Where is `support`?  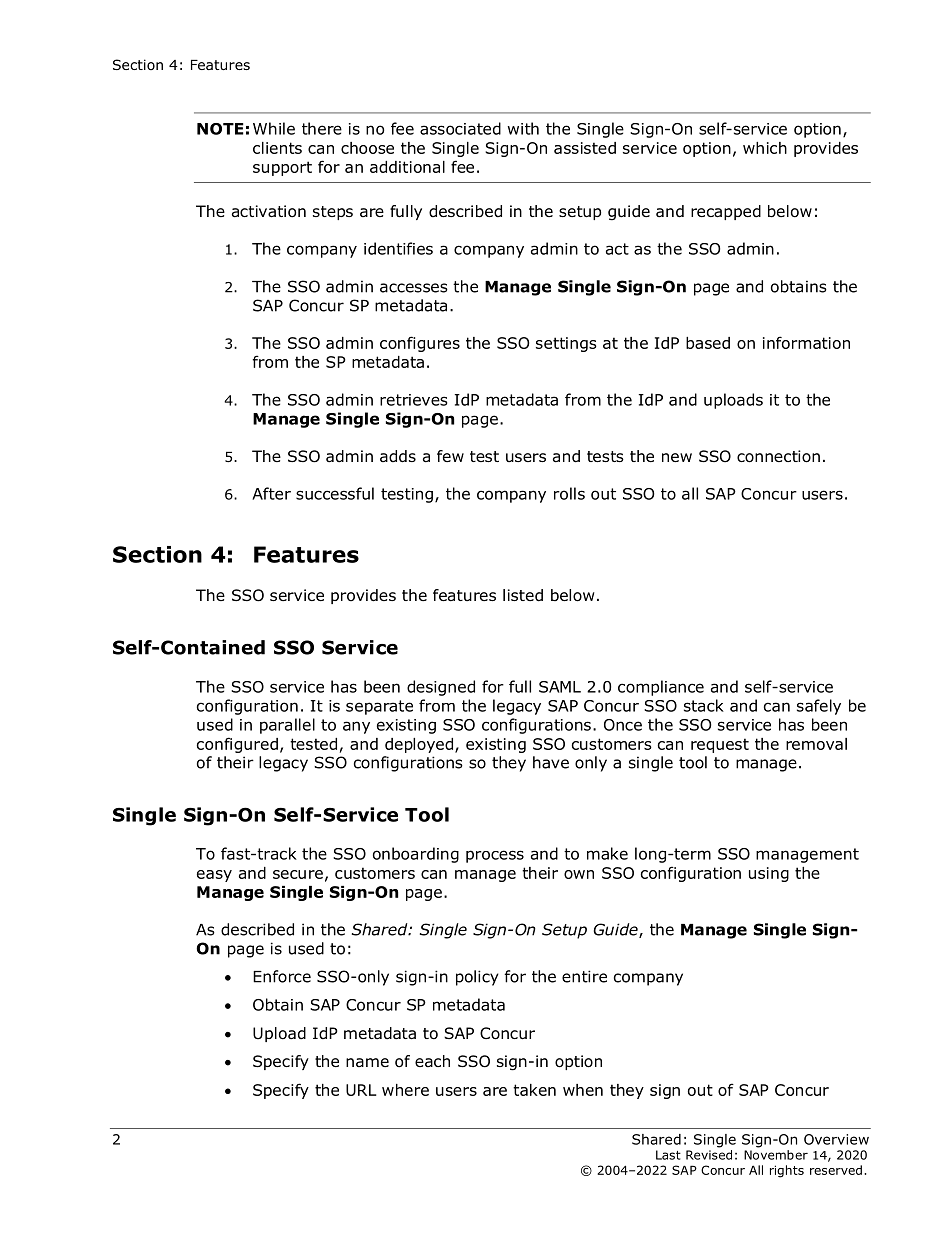
support is located at coordinates (282, 168).
